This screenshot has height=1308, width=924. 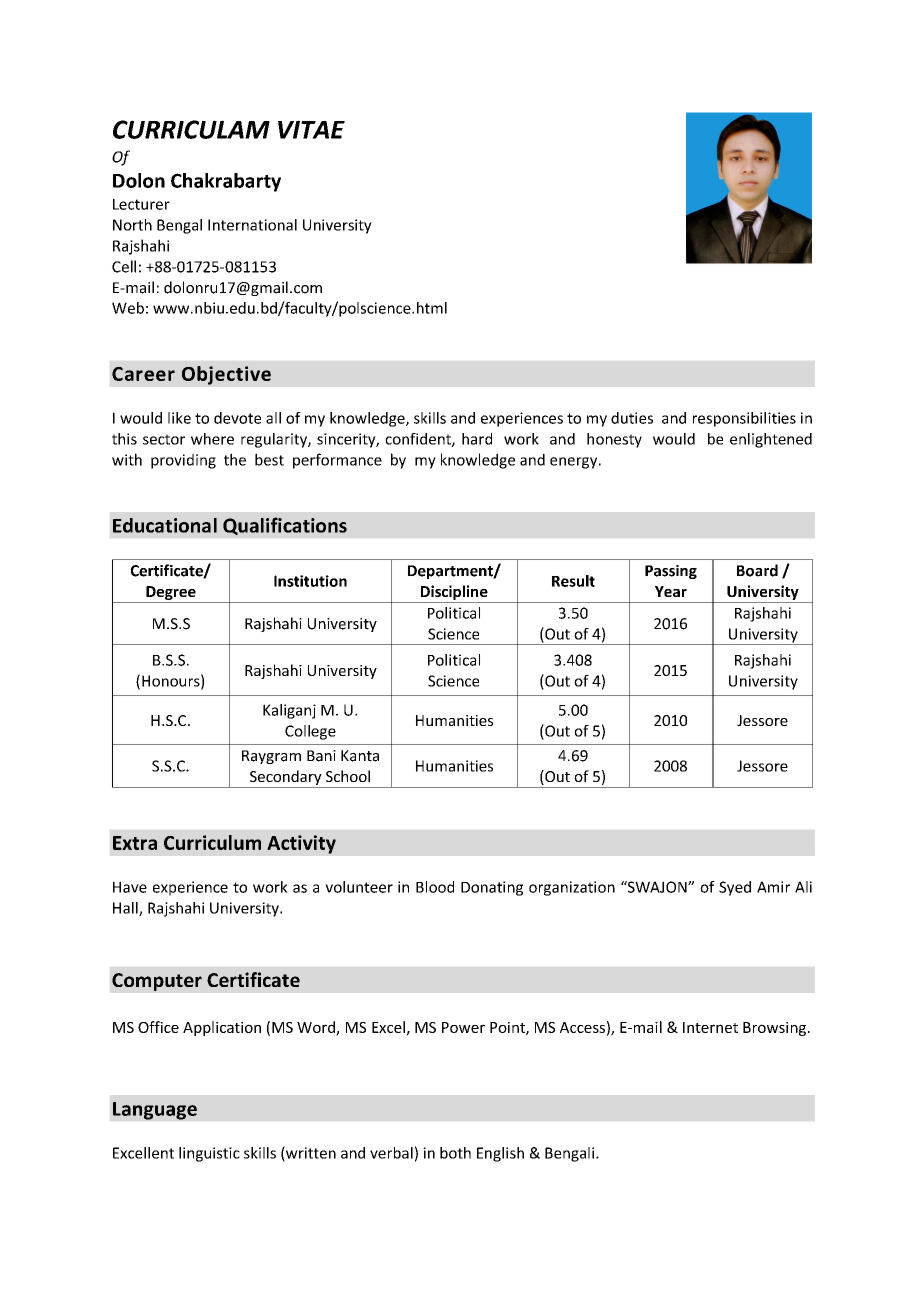 I want to click on duties, so click(x=632, y=418).
